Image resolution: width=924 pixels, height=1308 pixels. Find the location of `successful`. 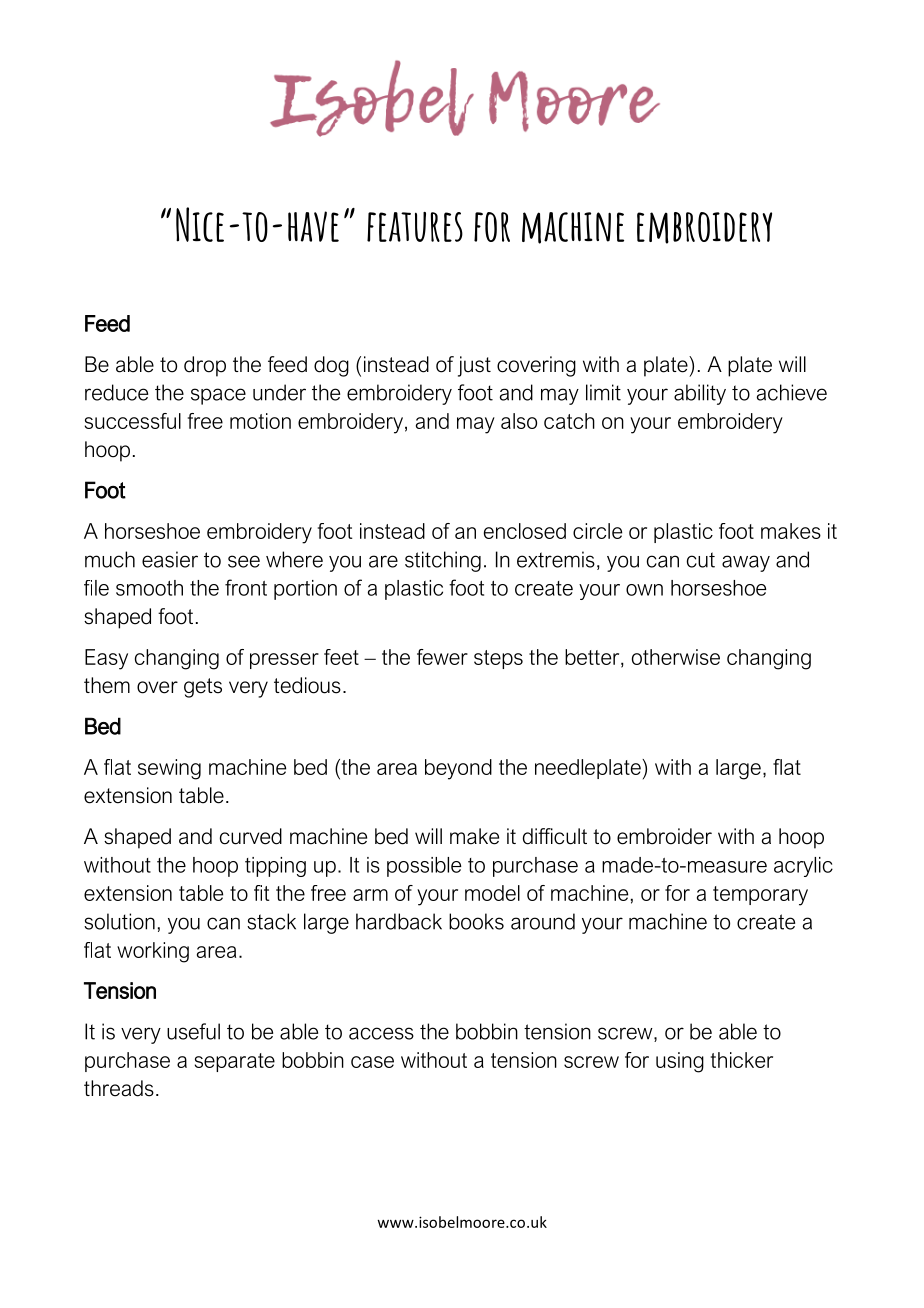

successful is located at coordinates (133, 421).
